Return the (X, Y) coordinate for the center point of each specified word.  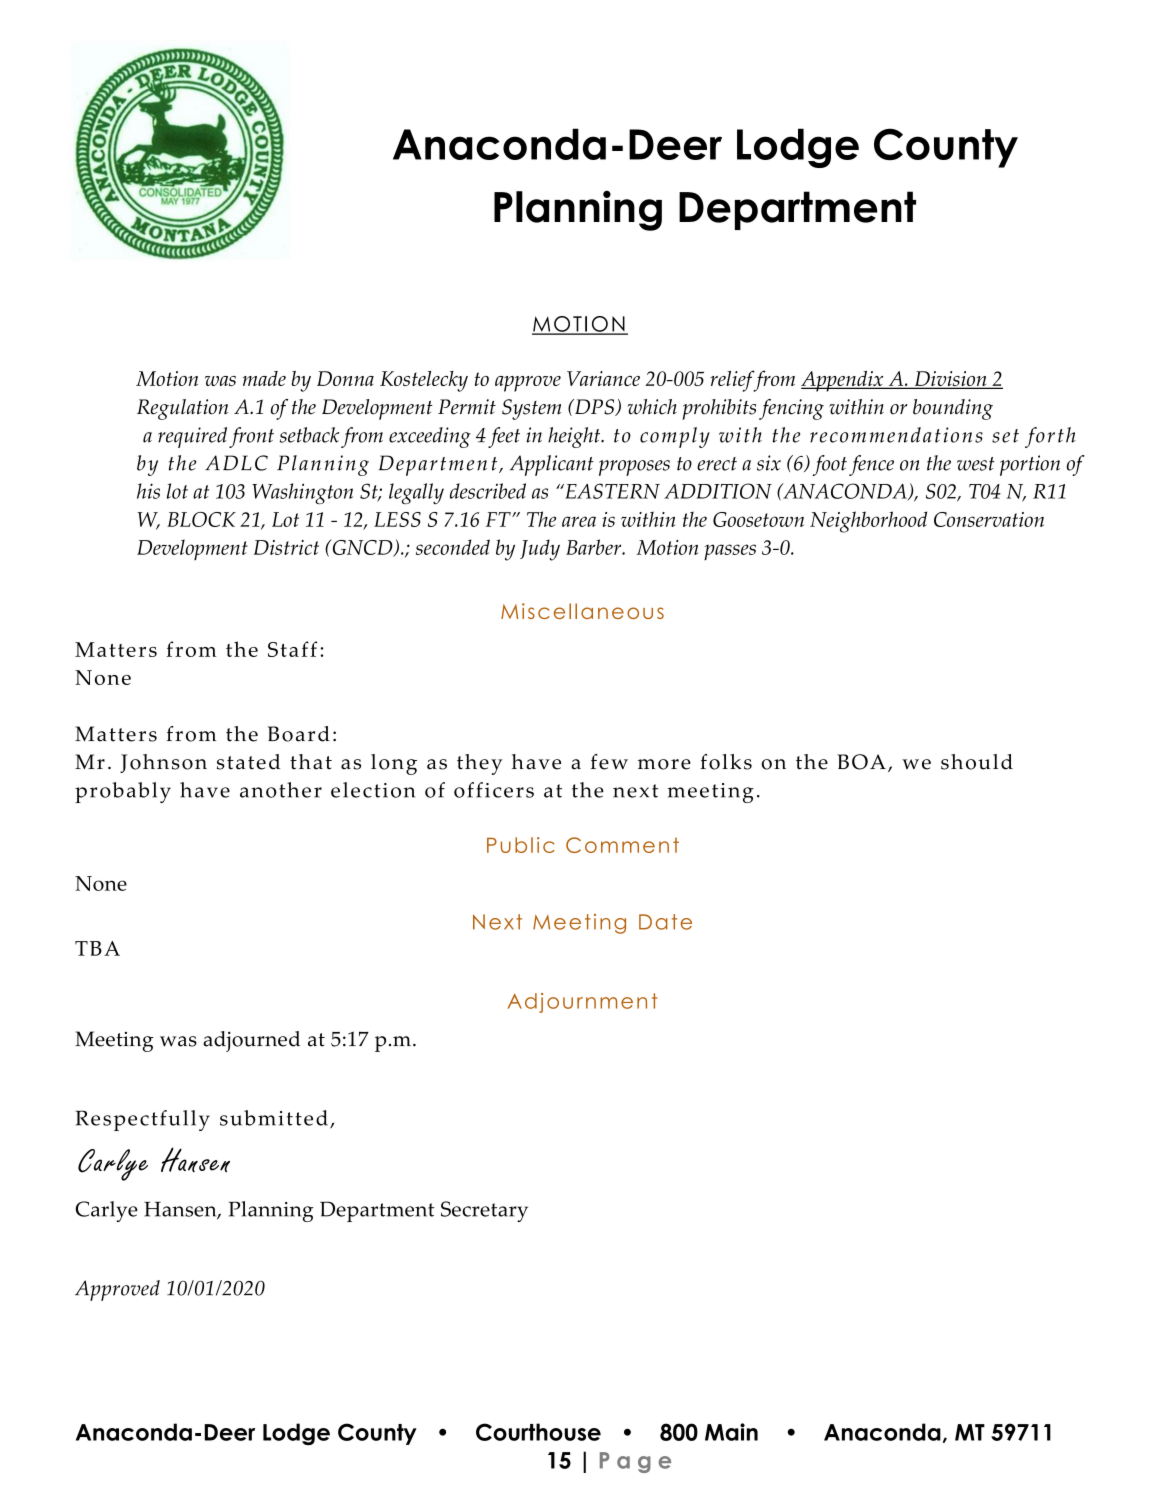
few (609, 762)
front (251, 437)
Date (665, 922)
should (977, 762)
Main (731, 1432)
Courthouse (538, 1432)
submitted (274, 1118)
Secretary (484, 1211)
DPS (595, 407)
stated (248, 762)
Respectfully (142, 1120)
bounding (953, 409)
